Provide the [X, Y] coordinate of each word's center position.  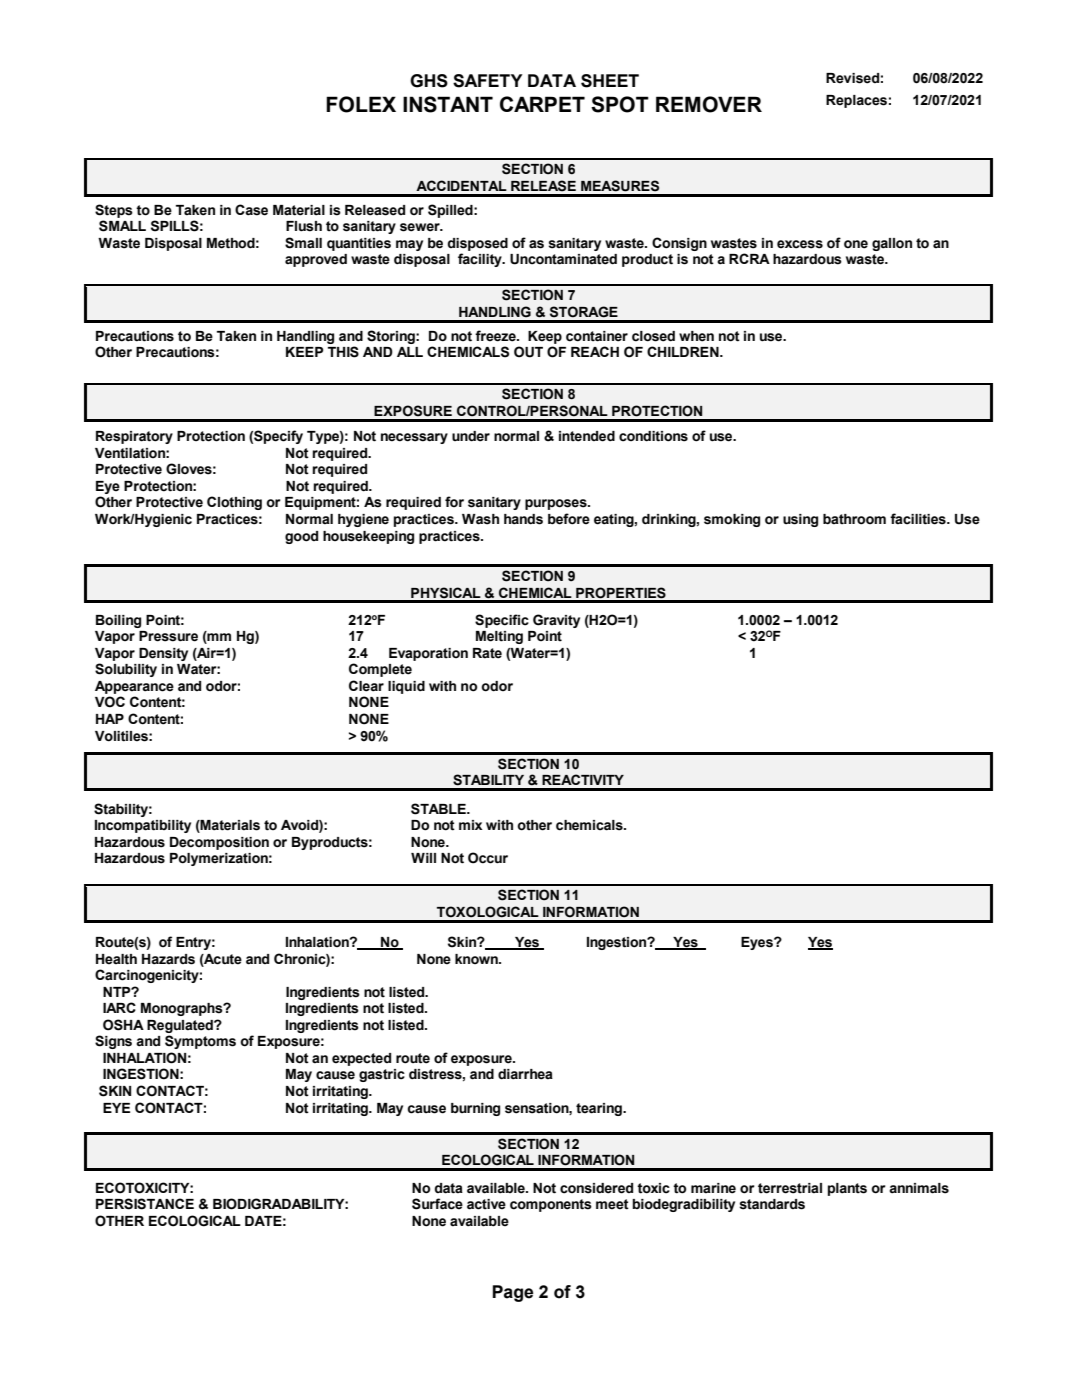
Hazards [168, 959]
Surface [437, 1204]
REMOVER [709, 104]
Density [163, 654]
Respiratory [134, 437]
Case [251, 210]
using [800, 520]
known [477, 959]
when [696, 336]
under [471, 436]
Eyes [758, 943]
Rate [487, 653]
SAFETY [488, 81]
